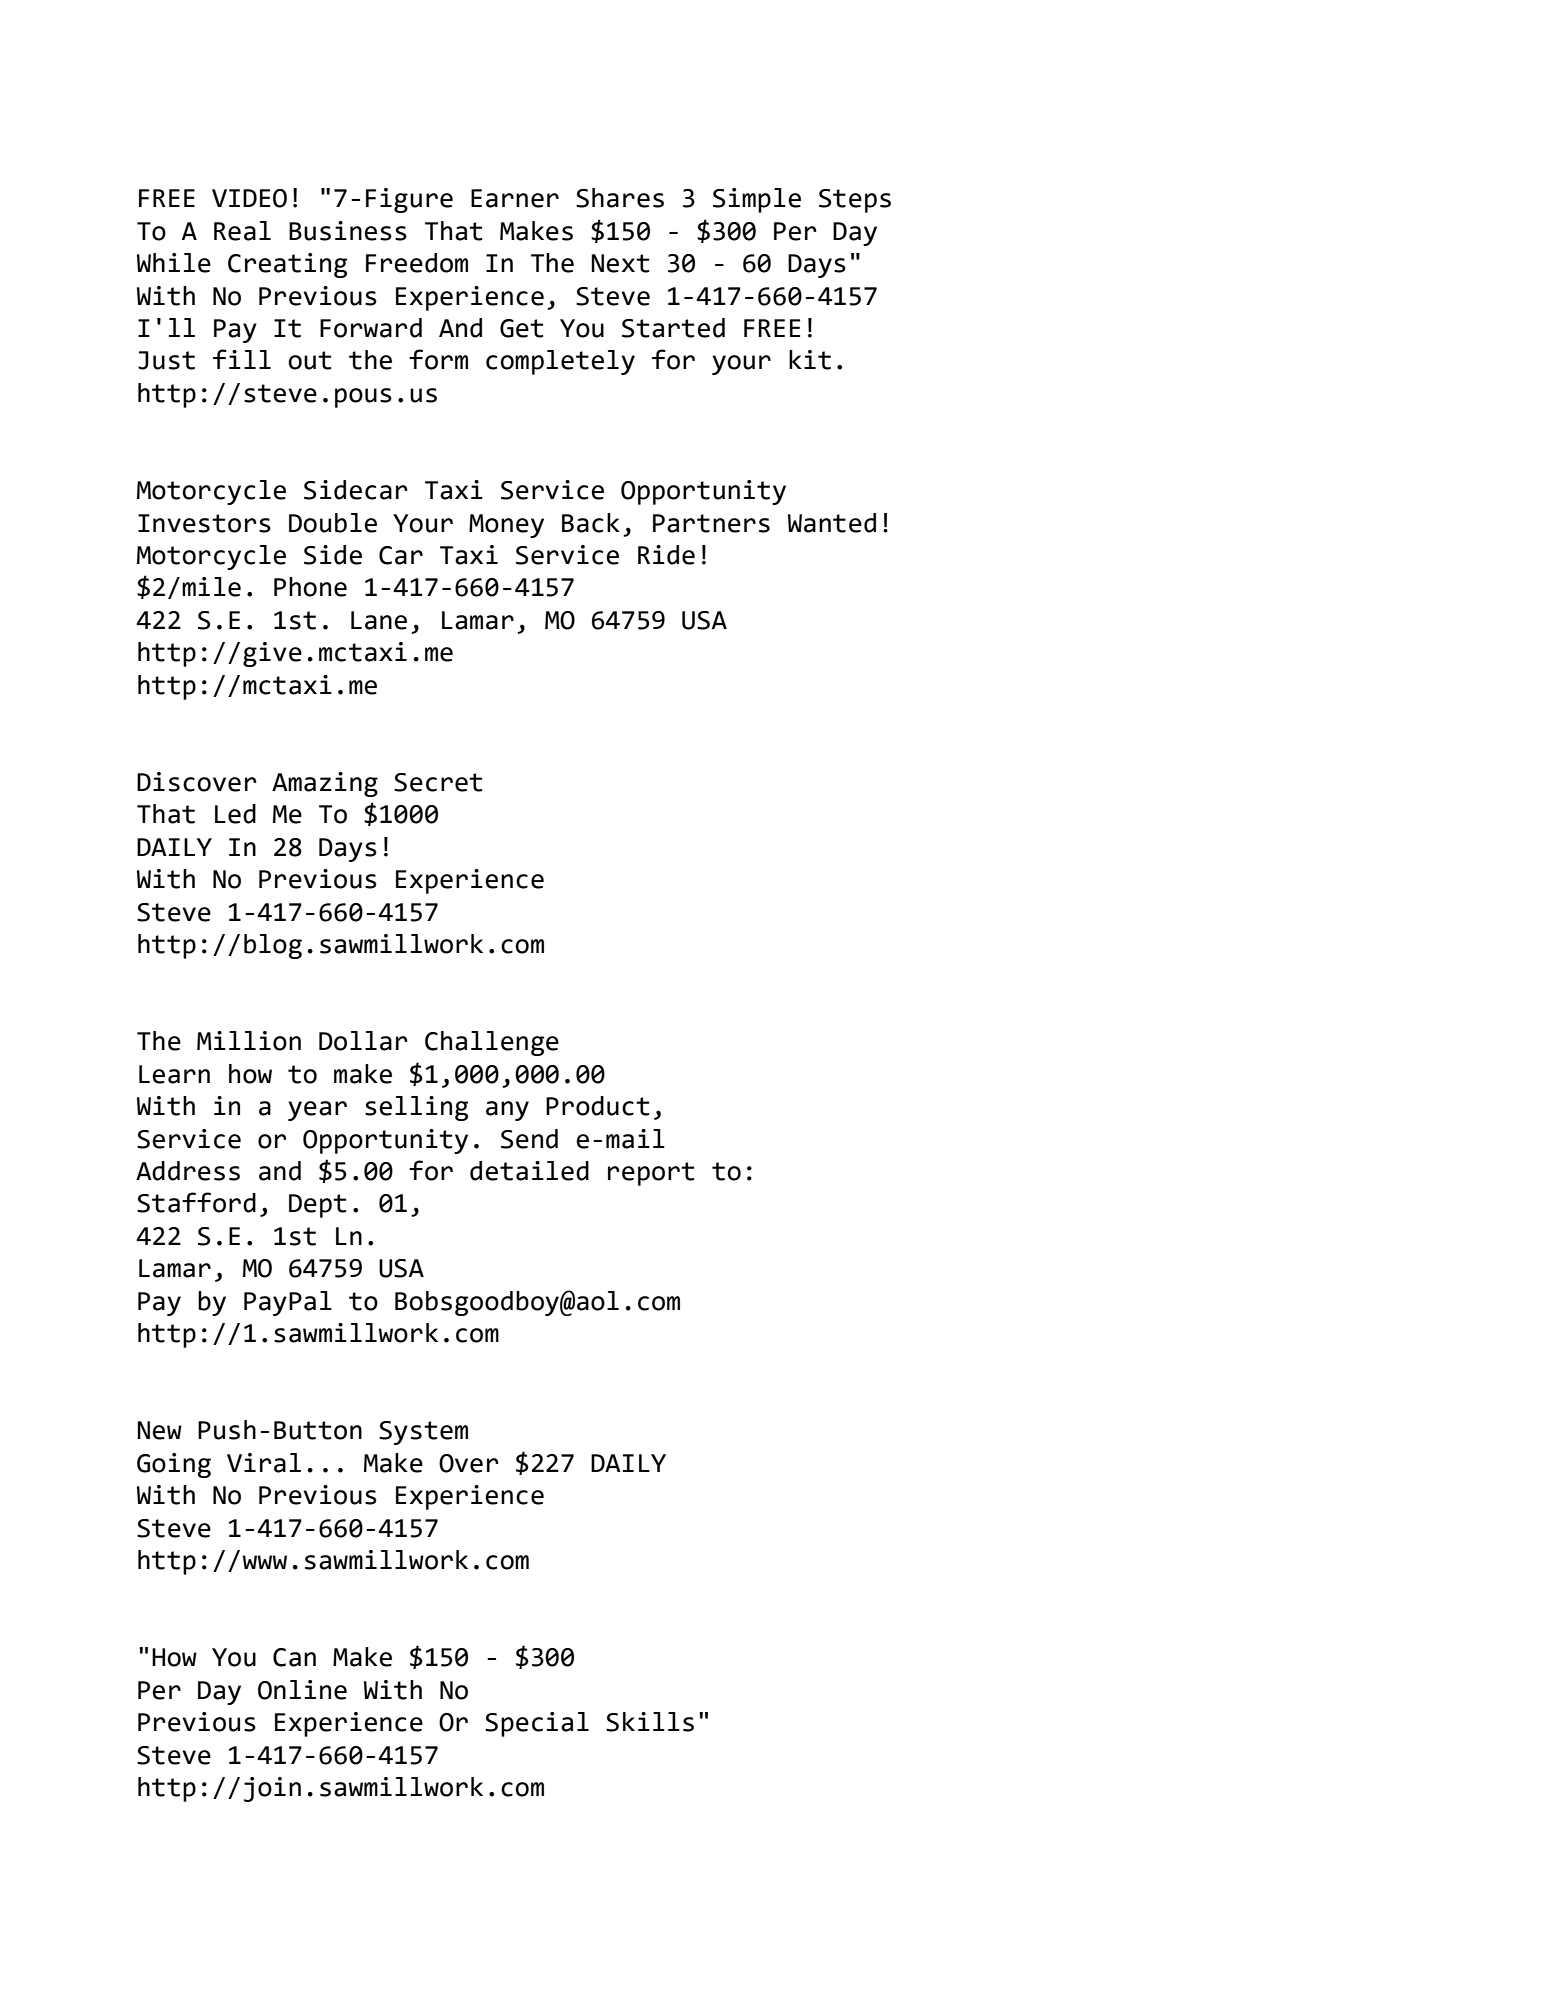 Image resolution: width=1546 pixels, height=2000 pixels. I want to click on Money, so click(506, 526).
